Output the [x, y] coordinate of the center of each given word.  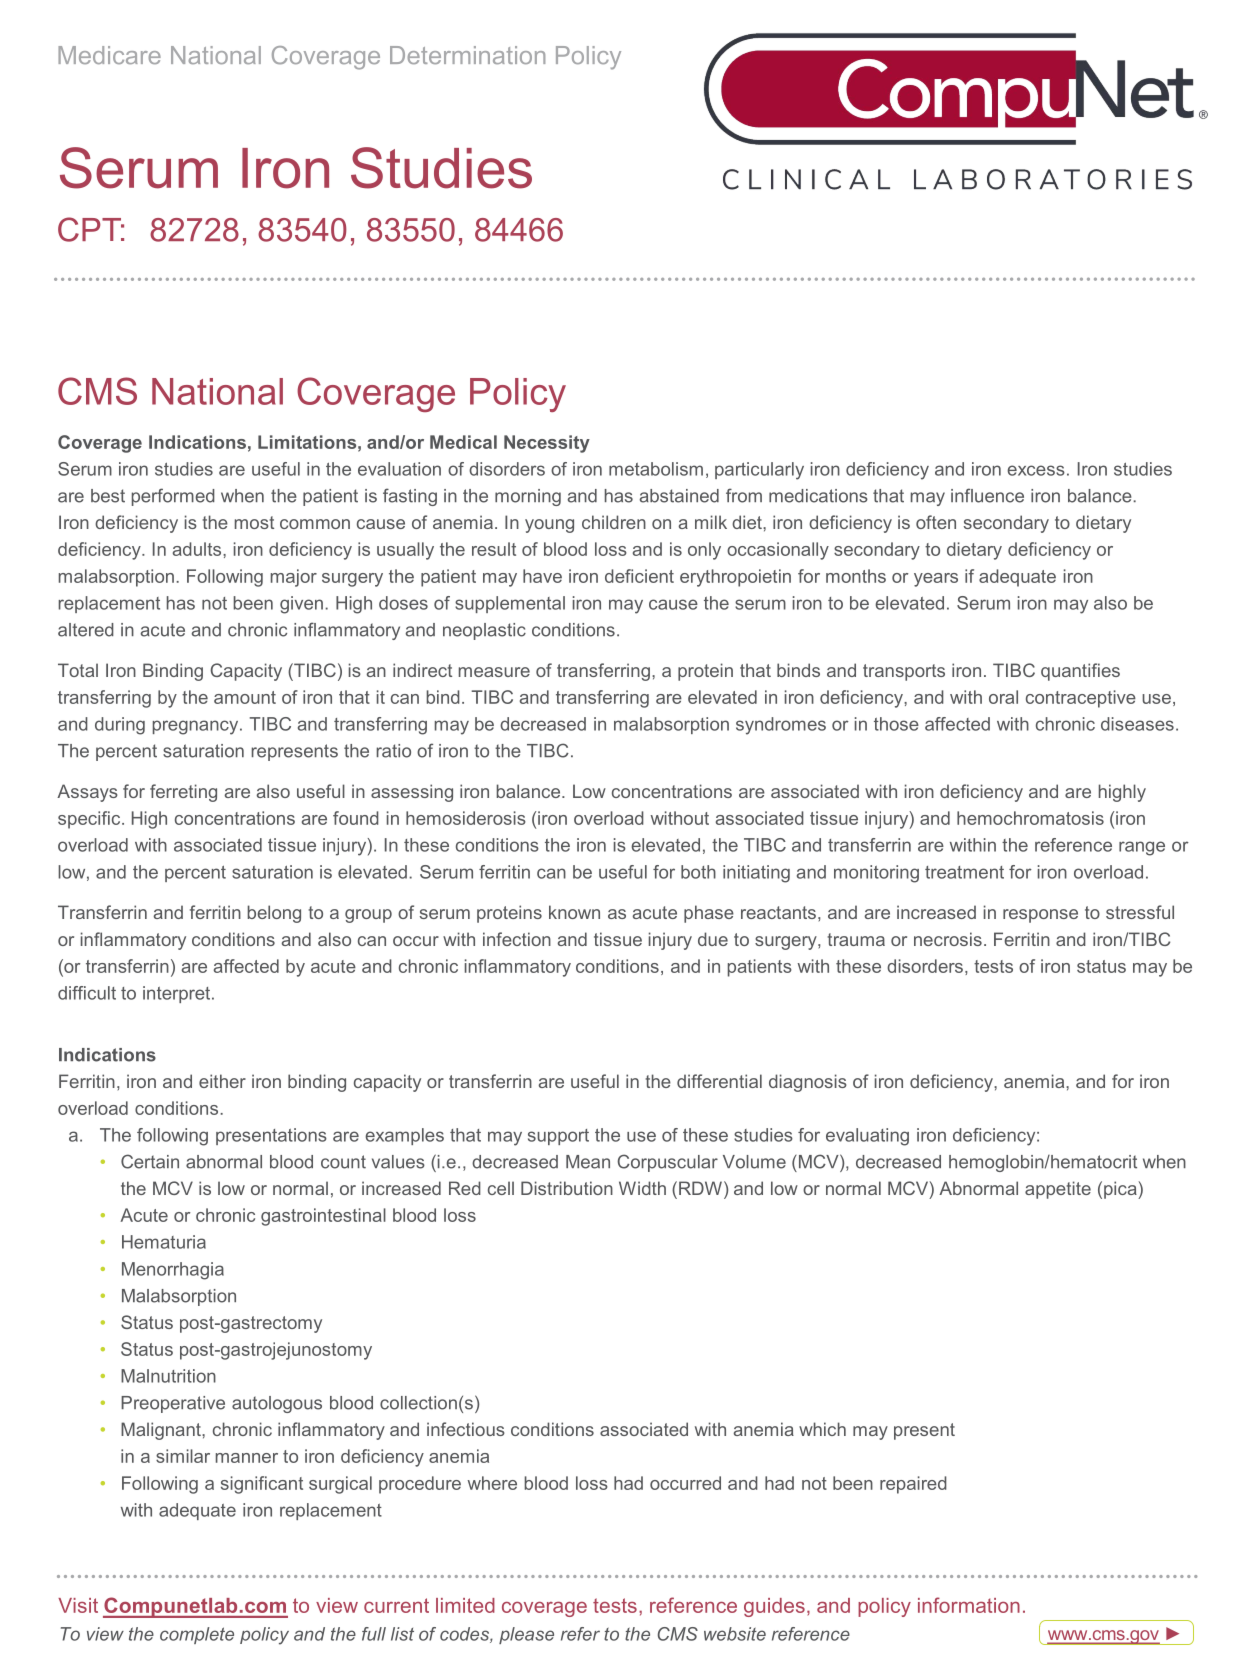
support [558, 1137]
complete [197, 1635]
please [526, 1635]
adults [198, 549]
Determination [467, 55]
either [222, 1081]
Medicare [109, 55]
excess [1036, 470]
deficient [639, 576]
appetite [1058, 1190]
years [936, 580]
